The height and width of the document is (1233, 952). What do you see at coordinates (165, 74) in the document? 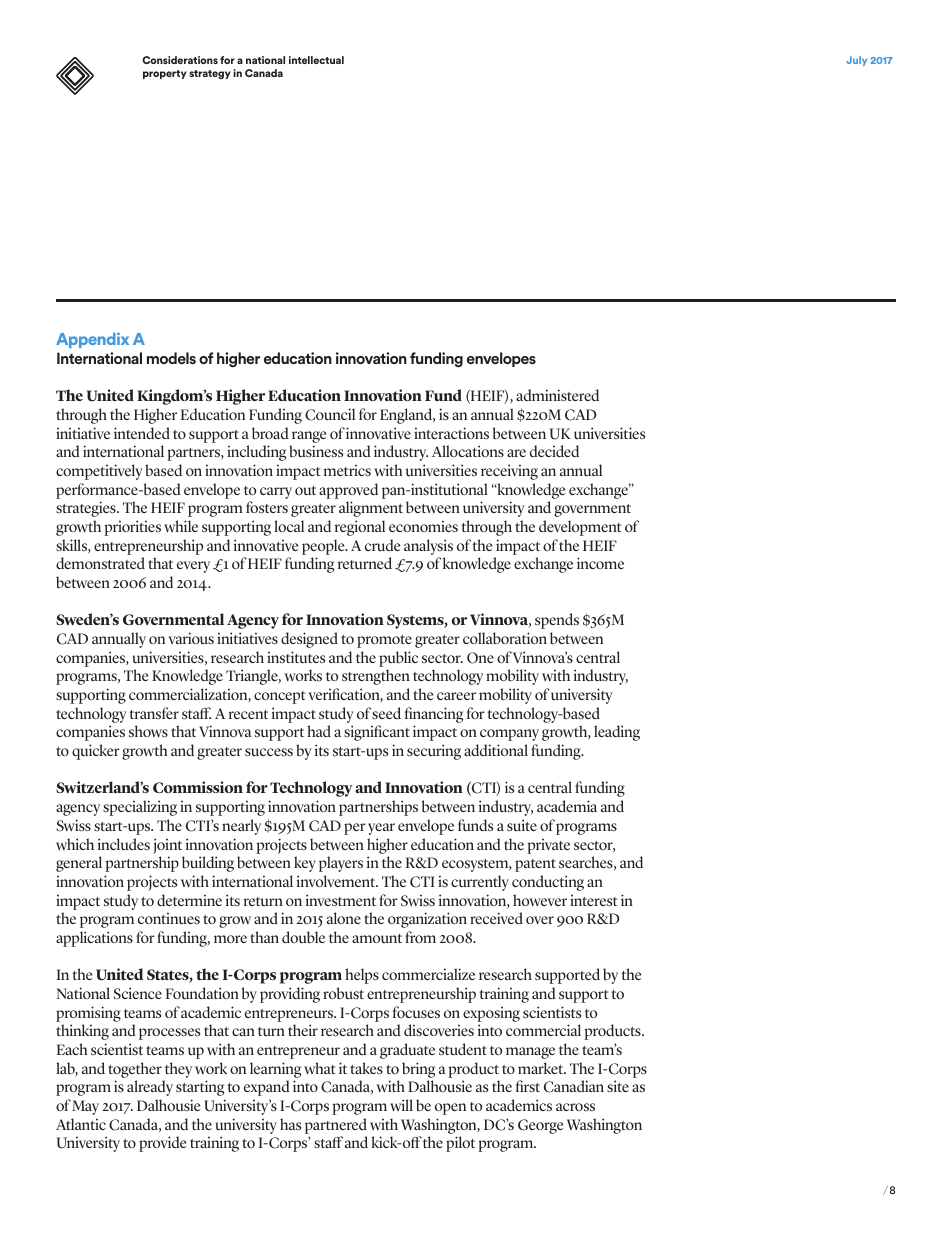
I see `property` at bounding box center [165, 74].
